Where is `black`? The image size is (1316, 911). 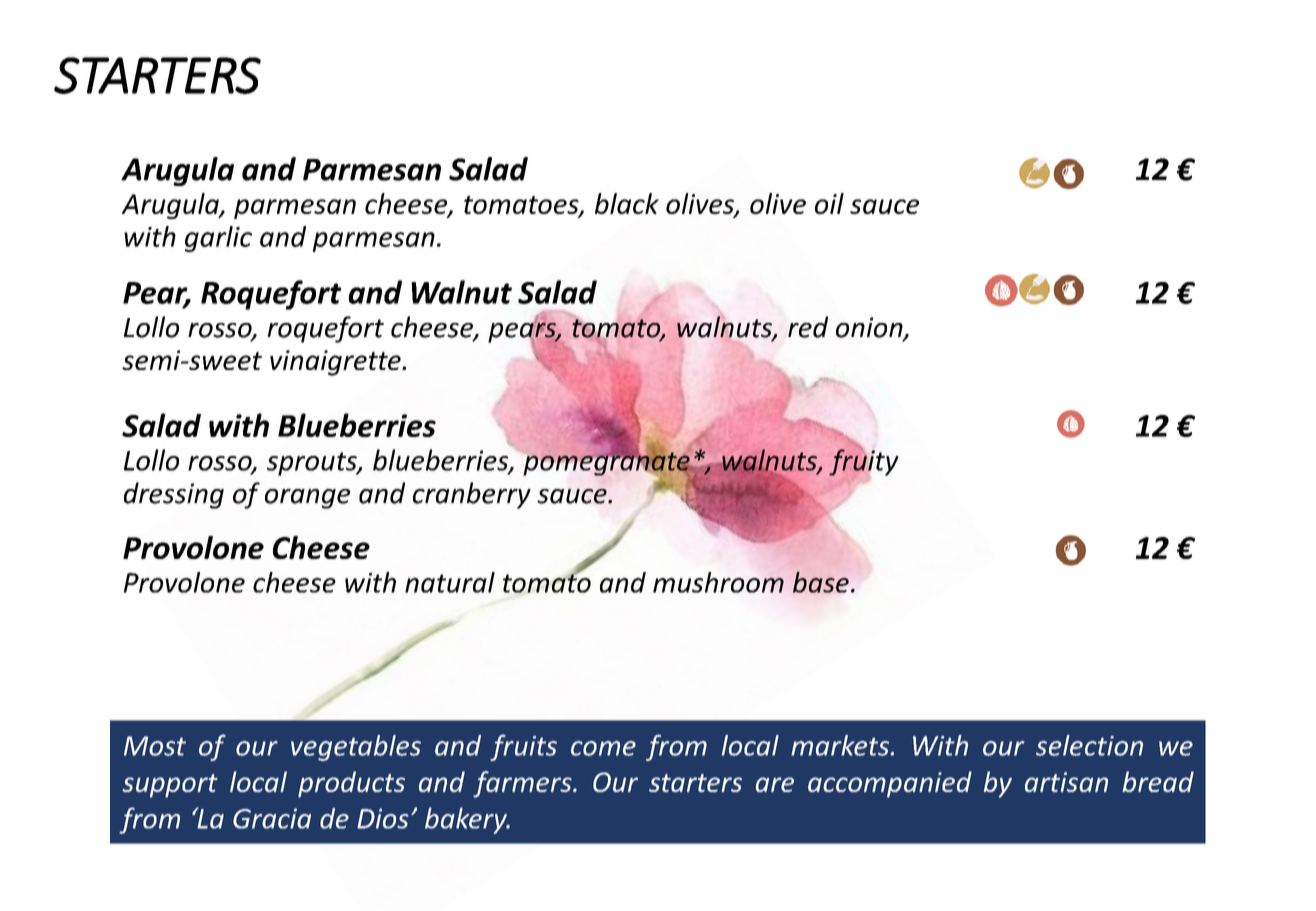
black is located at coordinates (627, 203).
